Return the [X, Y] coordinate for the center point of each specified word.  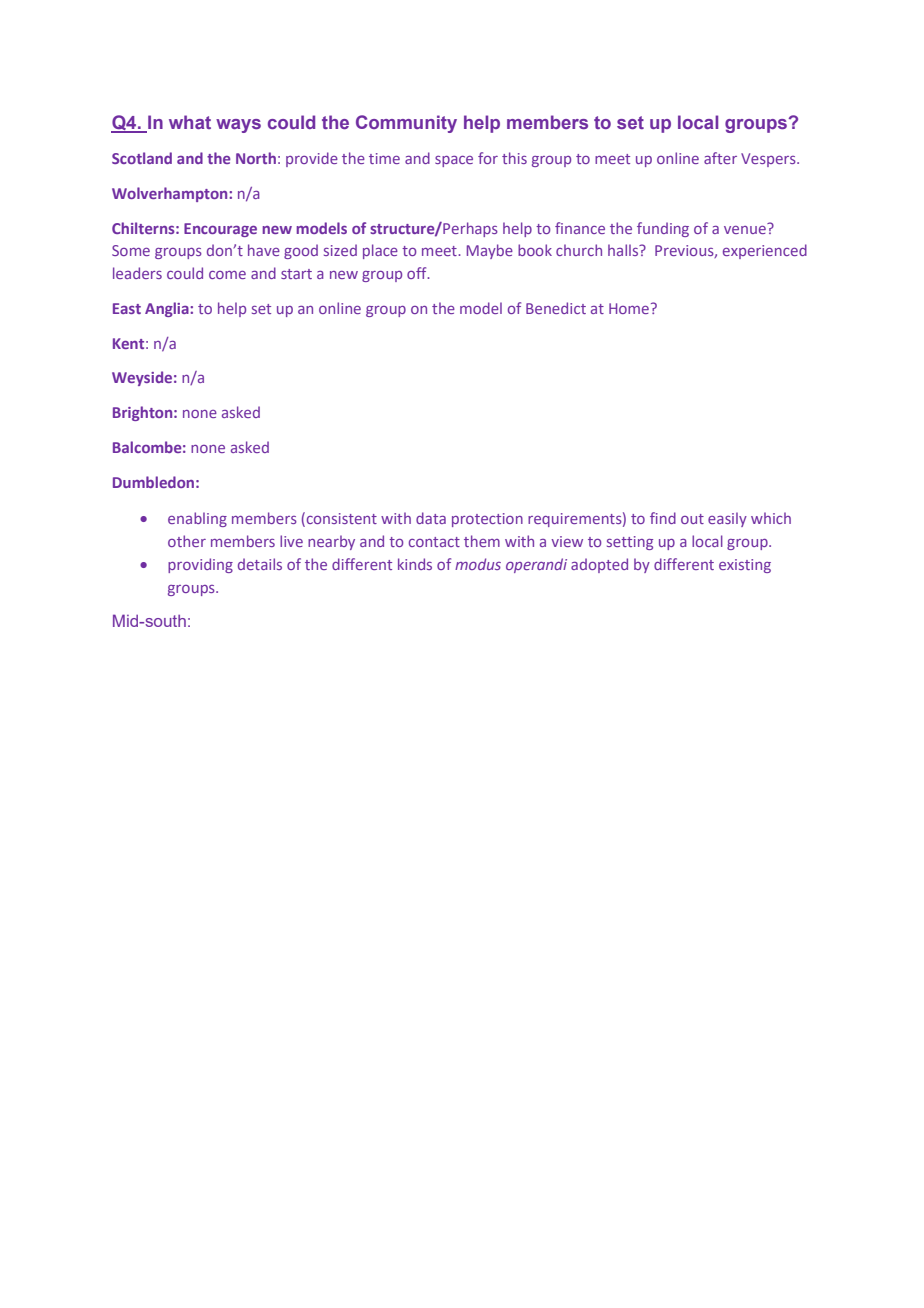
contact [434, 542]
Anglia [168, 309]
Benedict [556, 308]
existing [745, 566]
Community [406, 124]
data [431, 518]
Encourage [220, 230]
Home [629, 308]
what [190, 122]
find [663, 518]
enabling [197, 519]
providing [200, 565]
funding [663, 229]
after [720, 158]
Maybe [490, 251]
